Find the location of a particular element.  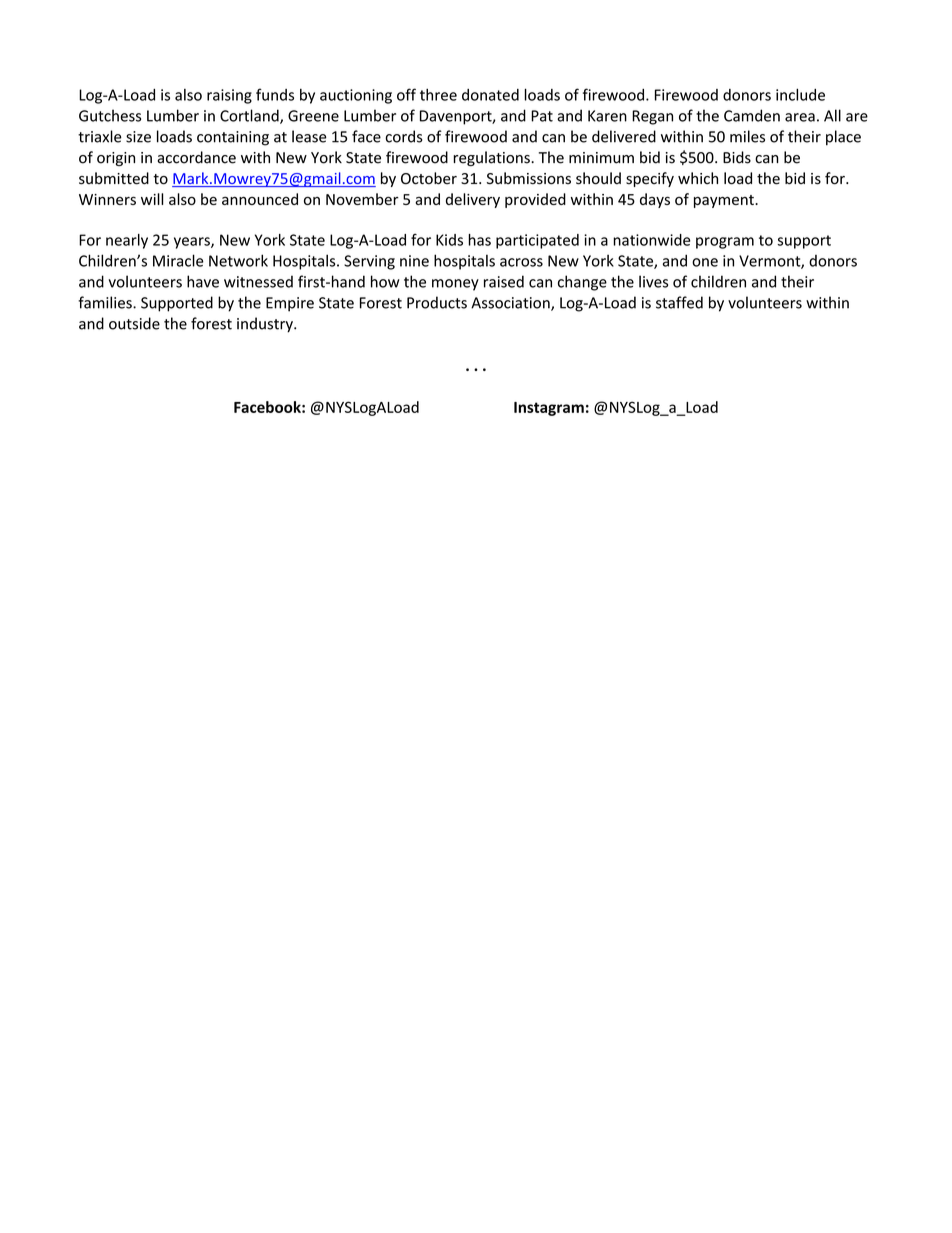

staffed is located at coordinates (679, 302).
